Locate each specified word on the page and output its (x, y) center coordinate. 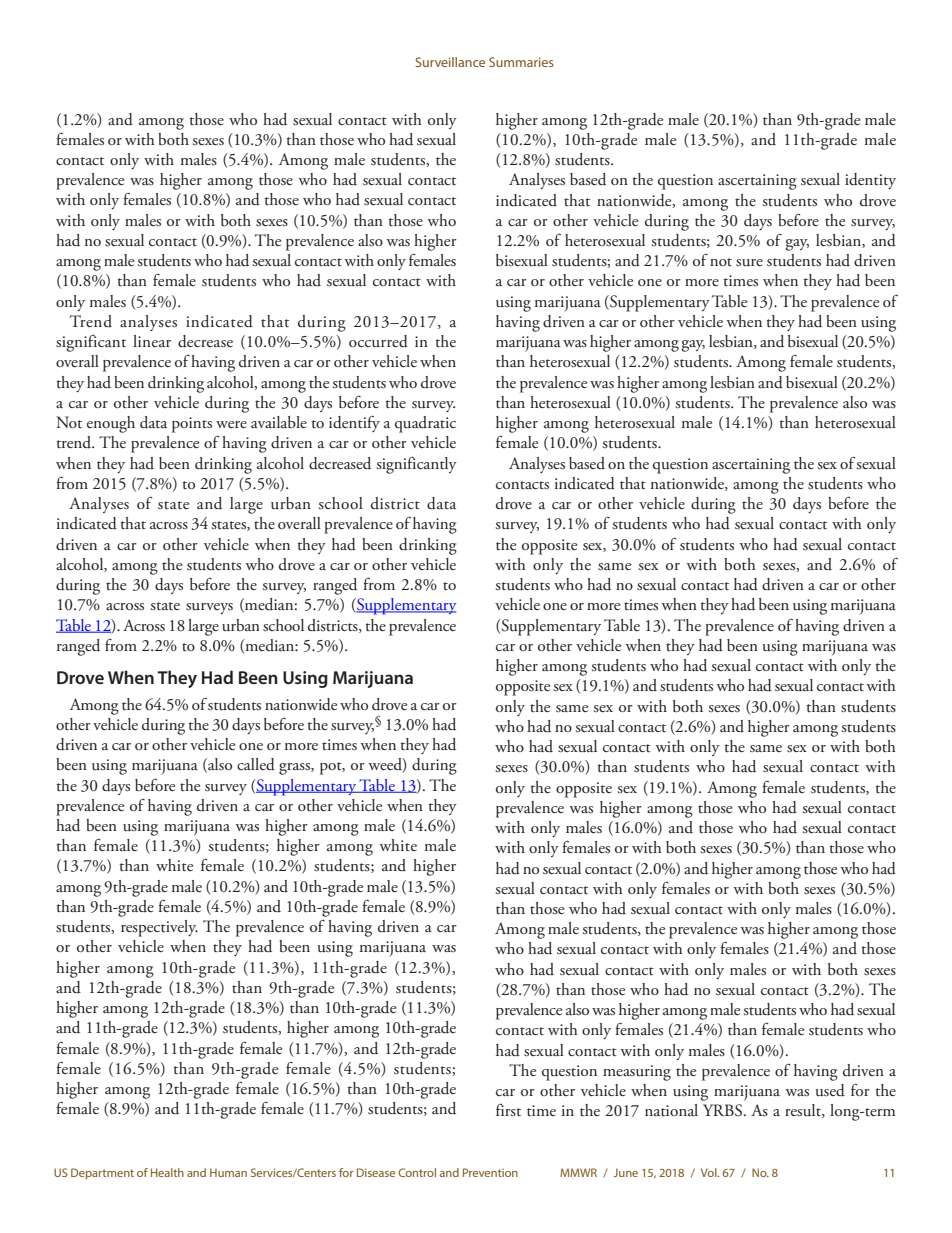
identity (870, 181)
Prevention (490, 1172)
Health (167, 1172)
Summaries (521, 62)
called (256, 764)
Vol (710, 1172)
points (192, 425)
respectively (159, 928)
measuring (637, 1073)
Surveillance (450, 62)
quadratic (425, 424)
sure (749, 263)
